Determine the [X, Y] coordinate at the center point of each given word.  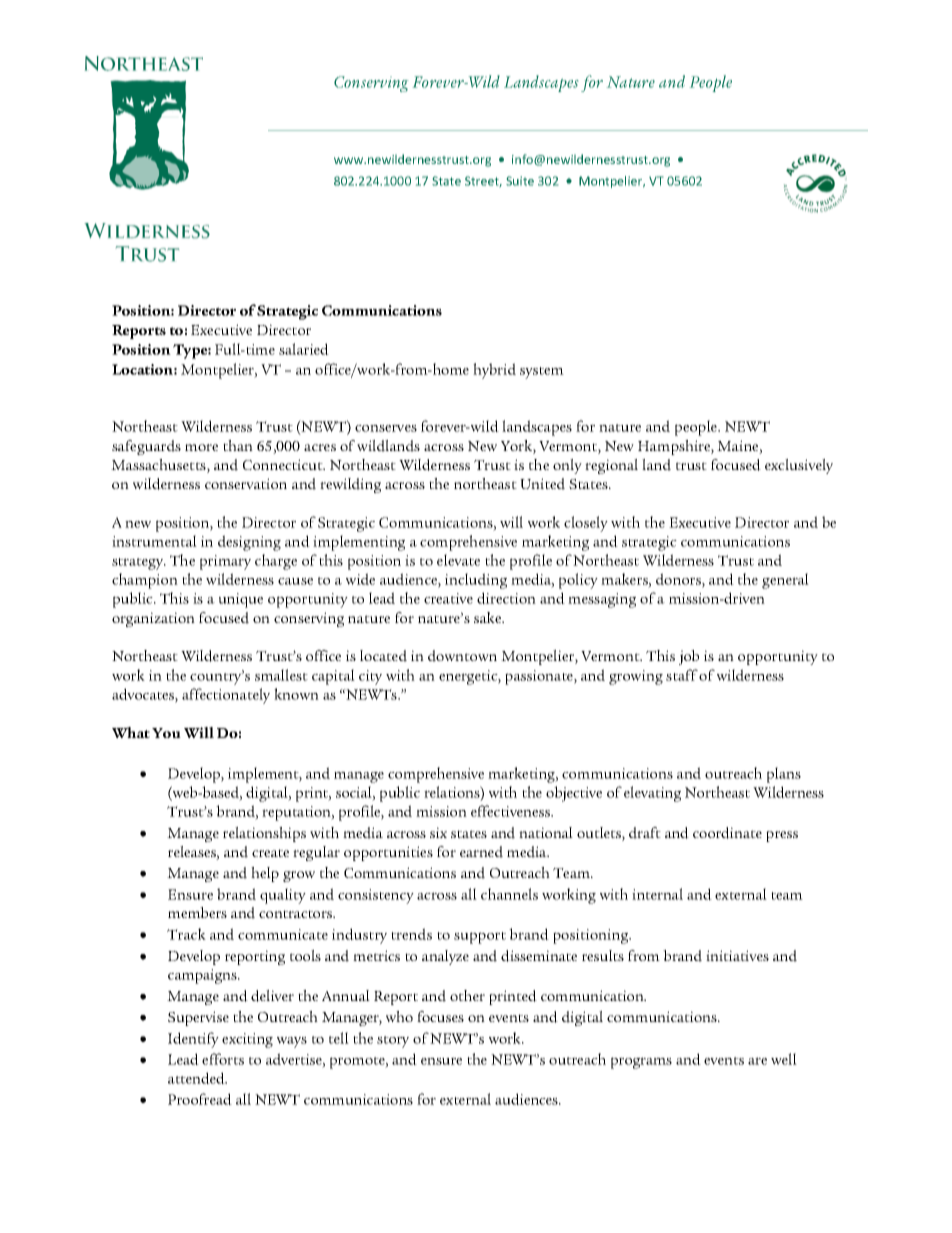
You [166, 733]
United [542, 484]
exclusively [799, 466]
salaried [304, 349]
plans [784, 775]
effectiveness [512, 811]
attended [197, 1078]
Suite [520, 181]
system [542, 373]
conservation [246, 483]
